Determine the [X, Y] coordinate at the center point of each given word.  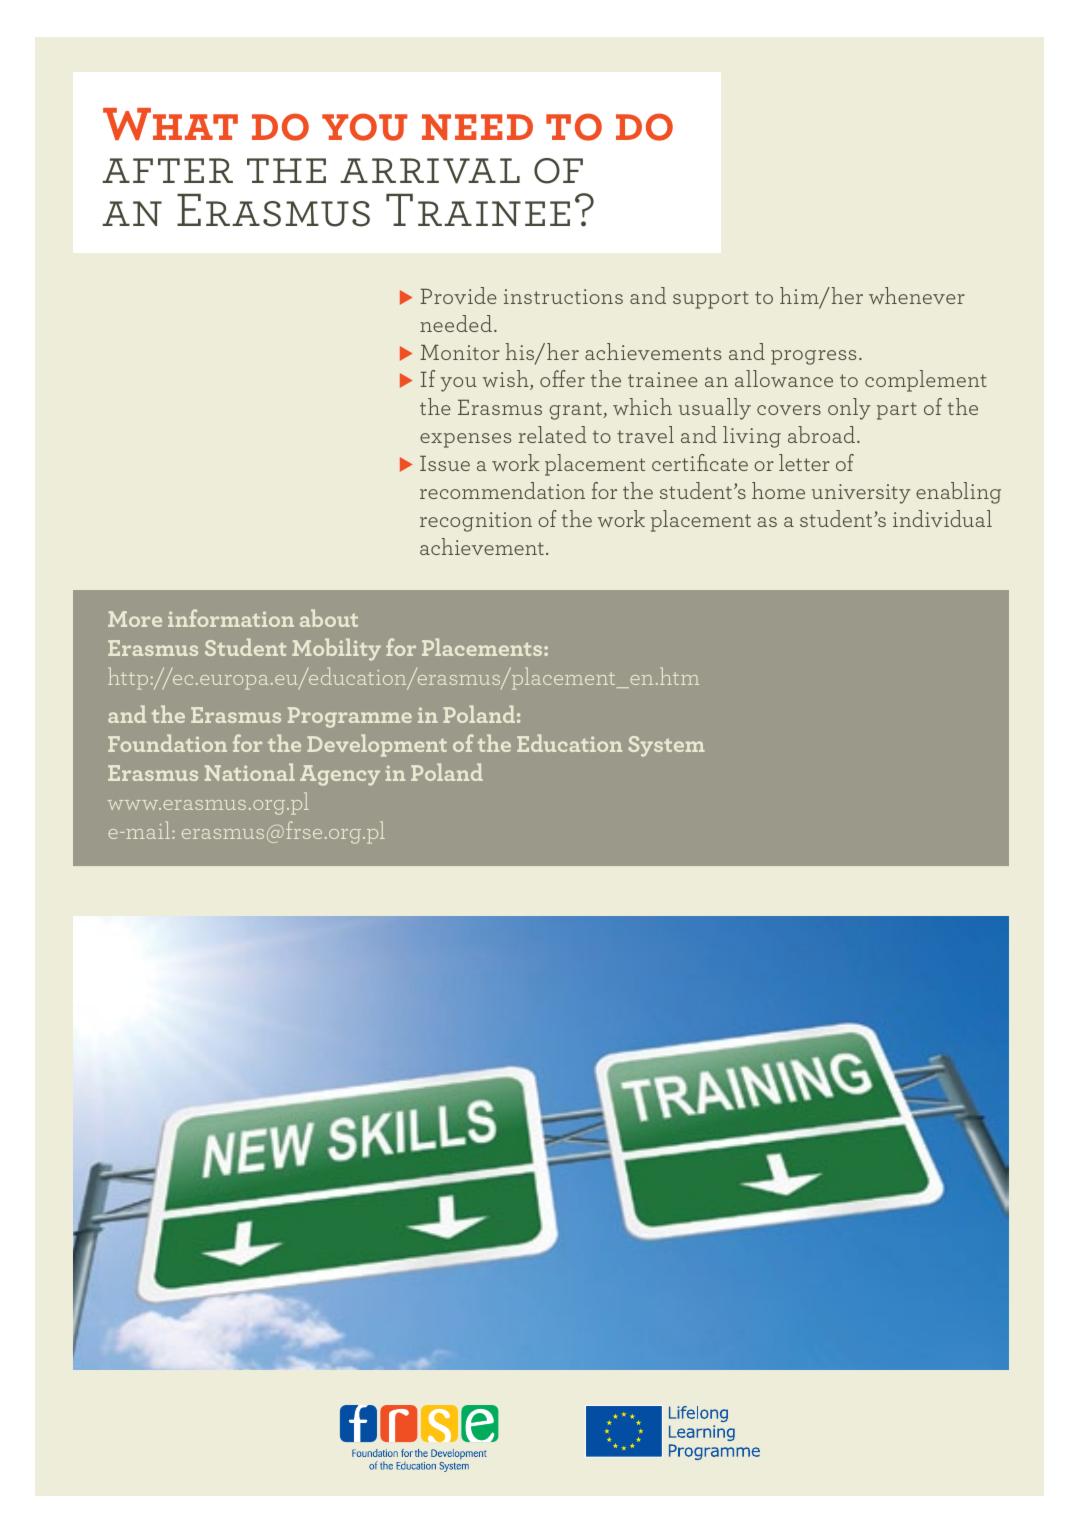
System [666, 746]
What [170, 124]
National [250, 772]
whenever [917, 295]
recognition [476, 522]
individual [942, 518]
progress [813, 357]
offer [562, 378]
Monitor [460, 352]
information [231, 618]
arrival [430, 171]
